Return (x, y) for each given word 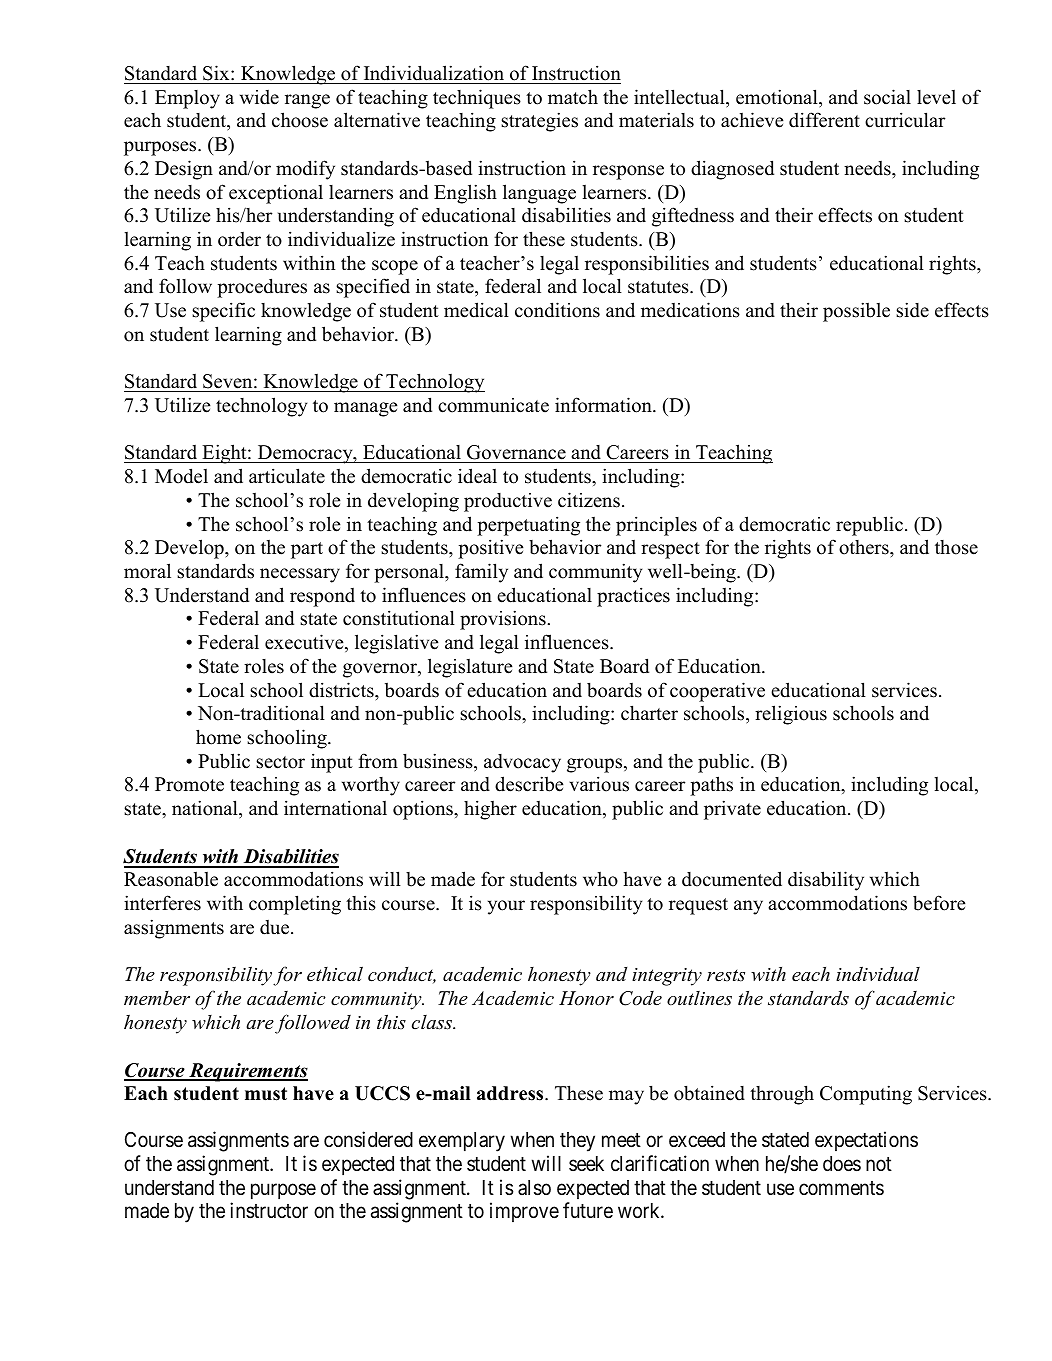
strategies (539, 122)
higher (490, 810)
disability (826, 881)
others (865, 547)
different (824, 120)
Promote (189, 784)
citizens (589, 500)
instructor (269, 1210)
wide (259, 97)
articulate (287, 476)
